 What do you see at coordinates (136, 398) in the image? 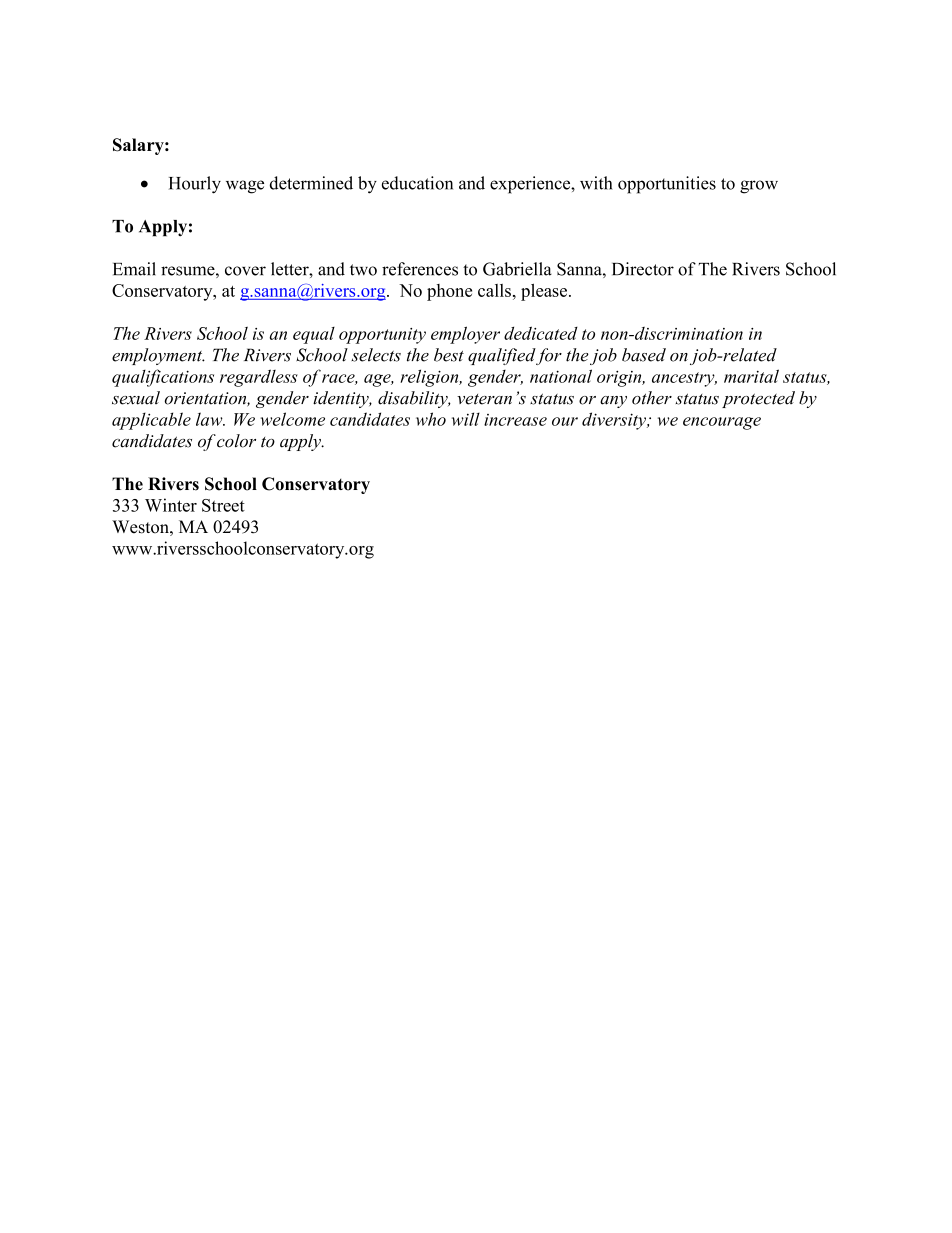
I see `sexual` at bounding box center [136, 398].
